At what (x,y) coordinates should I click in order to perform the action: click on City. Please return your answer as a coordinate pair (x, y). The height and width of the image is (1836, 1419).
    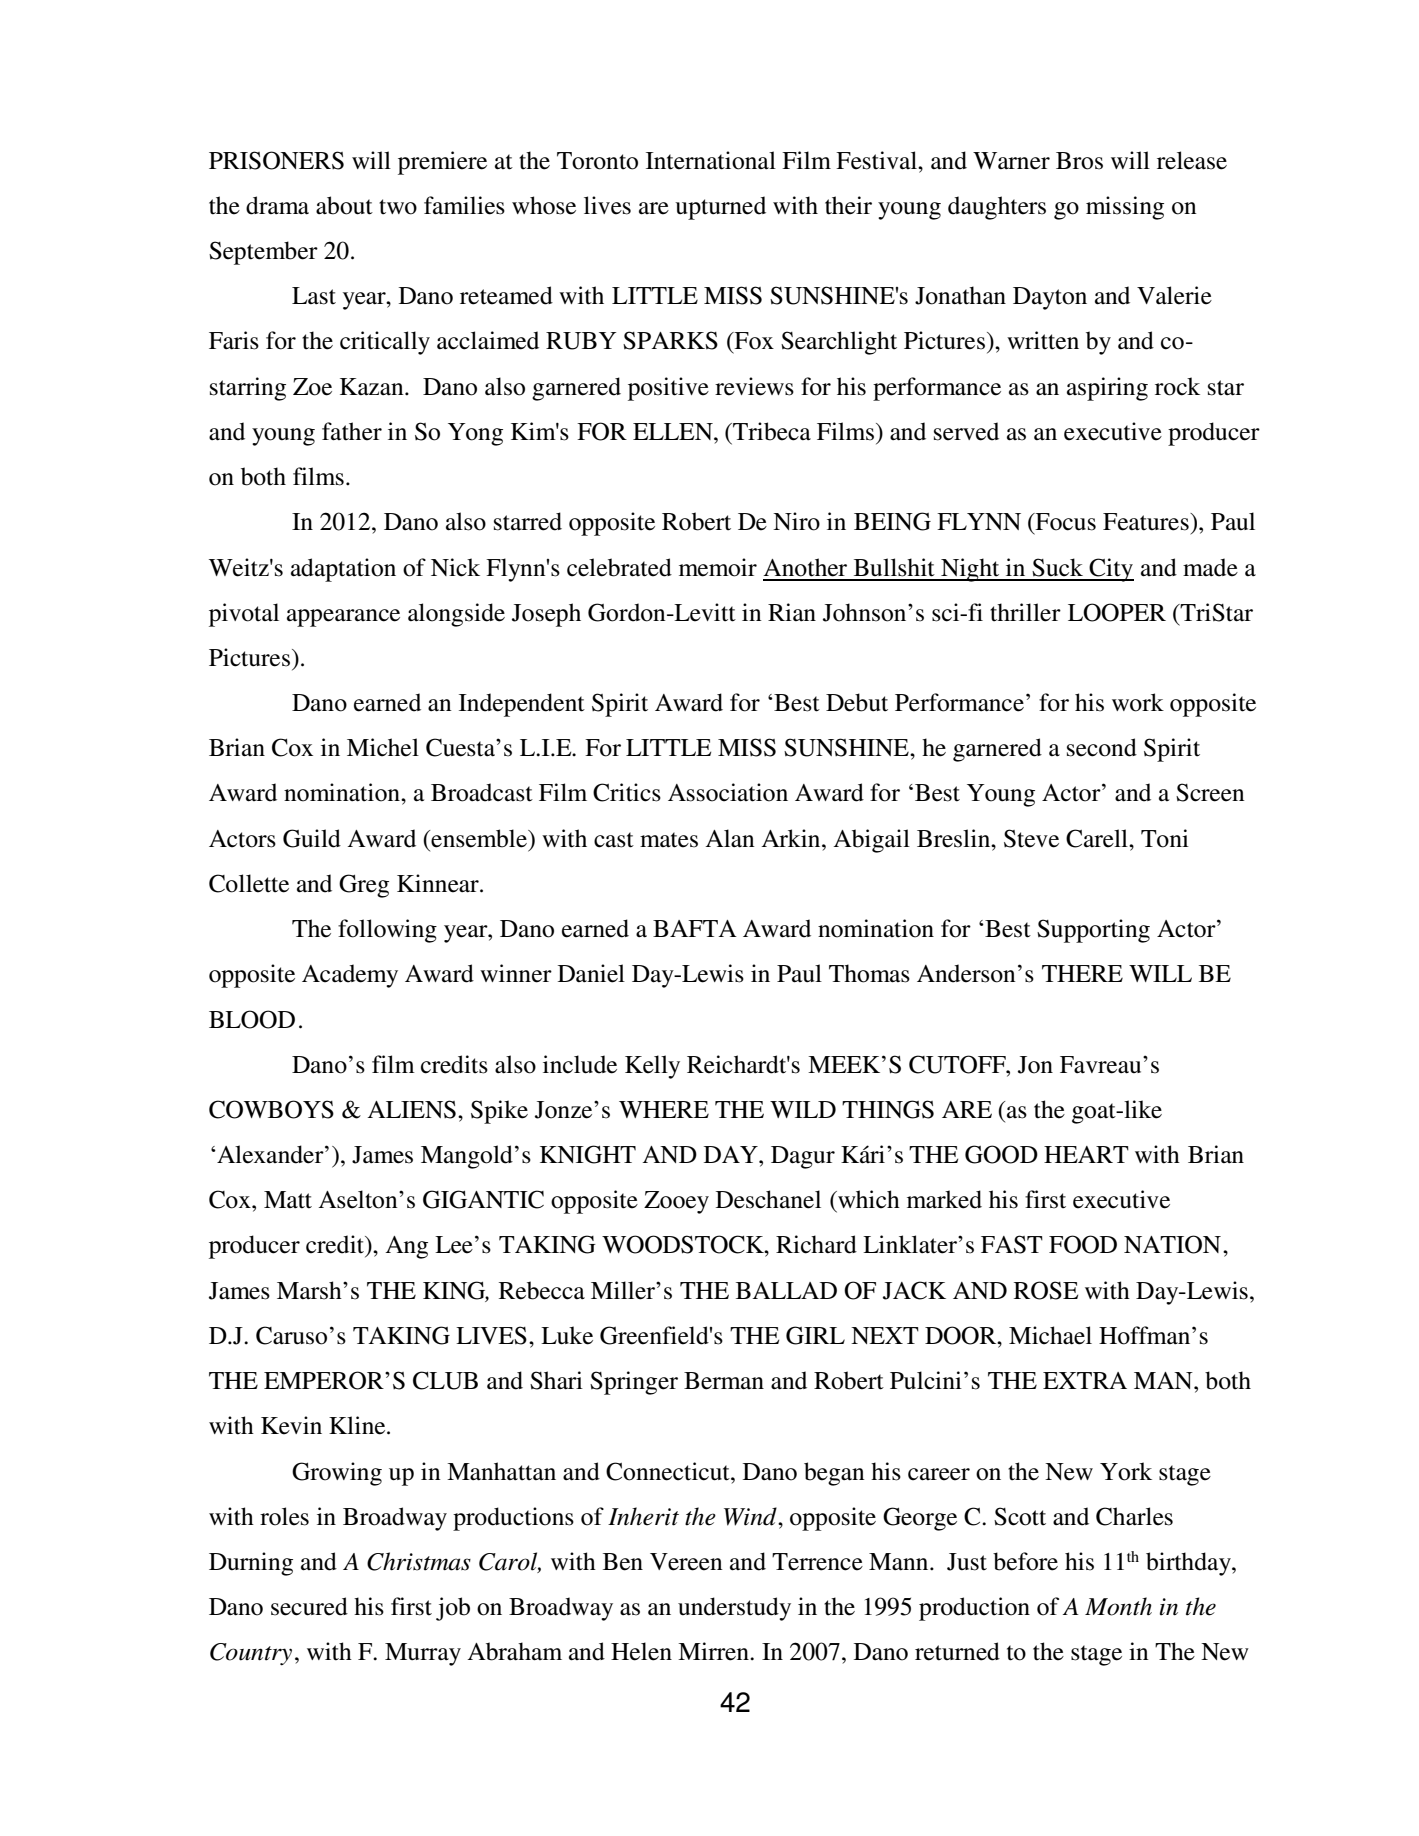
    Looking at the image, I should click on (1111, 570).
